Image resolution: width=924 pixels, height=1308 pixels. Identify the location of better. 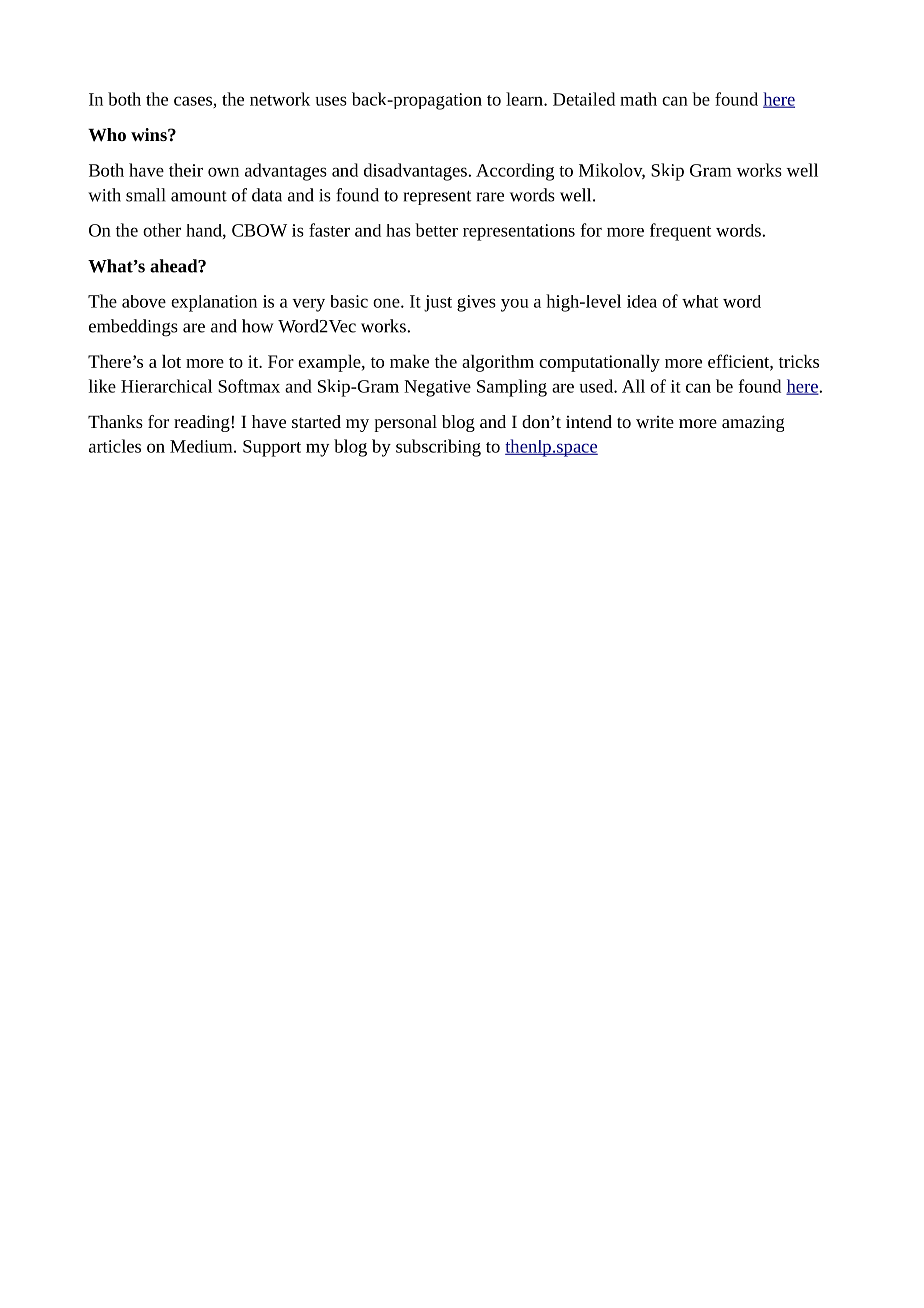
(436, 230).
